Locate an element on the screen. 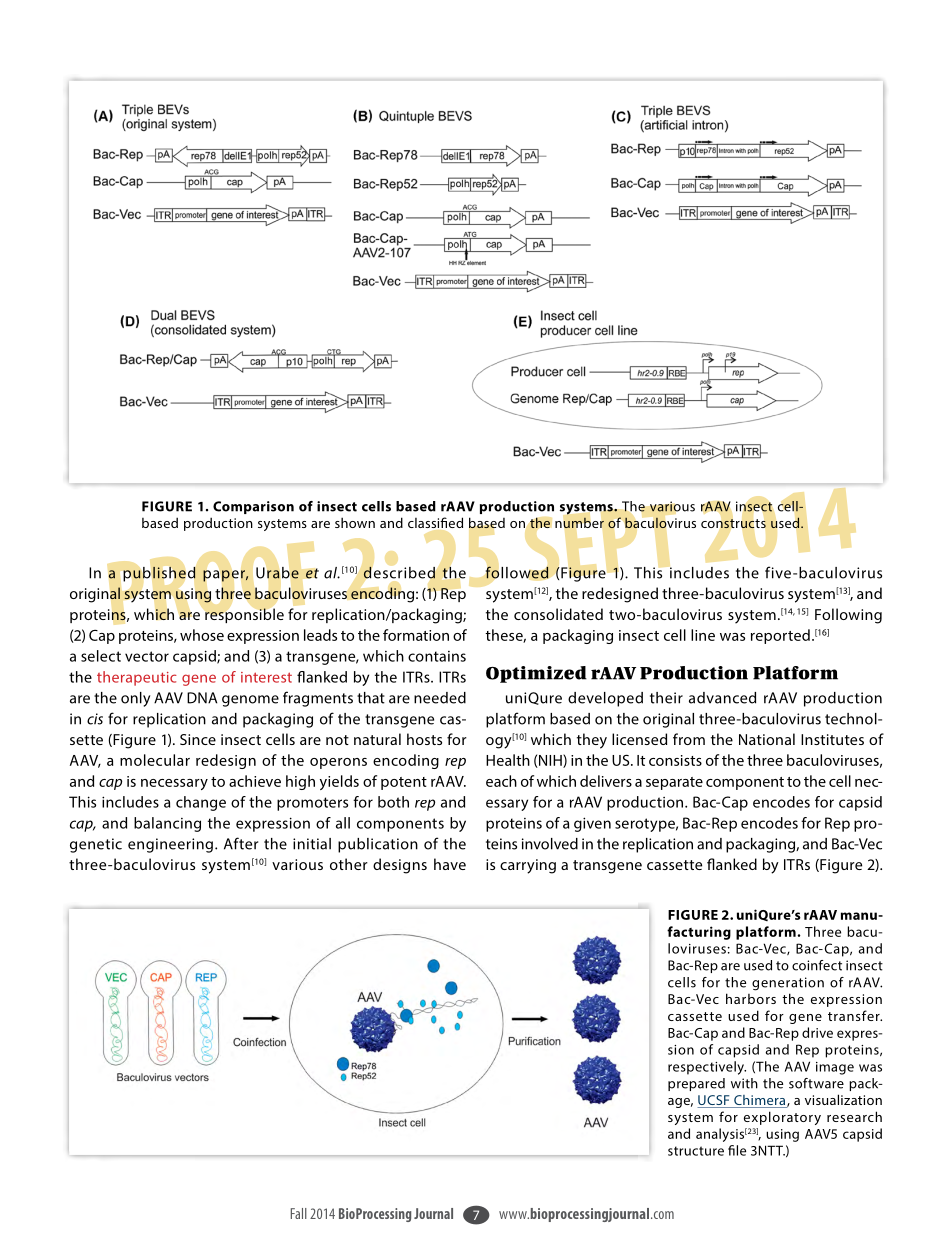  needed is located at coordinates (440, 698).
